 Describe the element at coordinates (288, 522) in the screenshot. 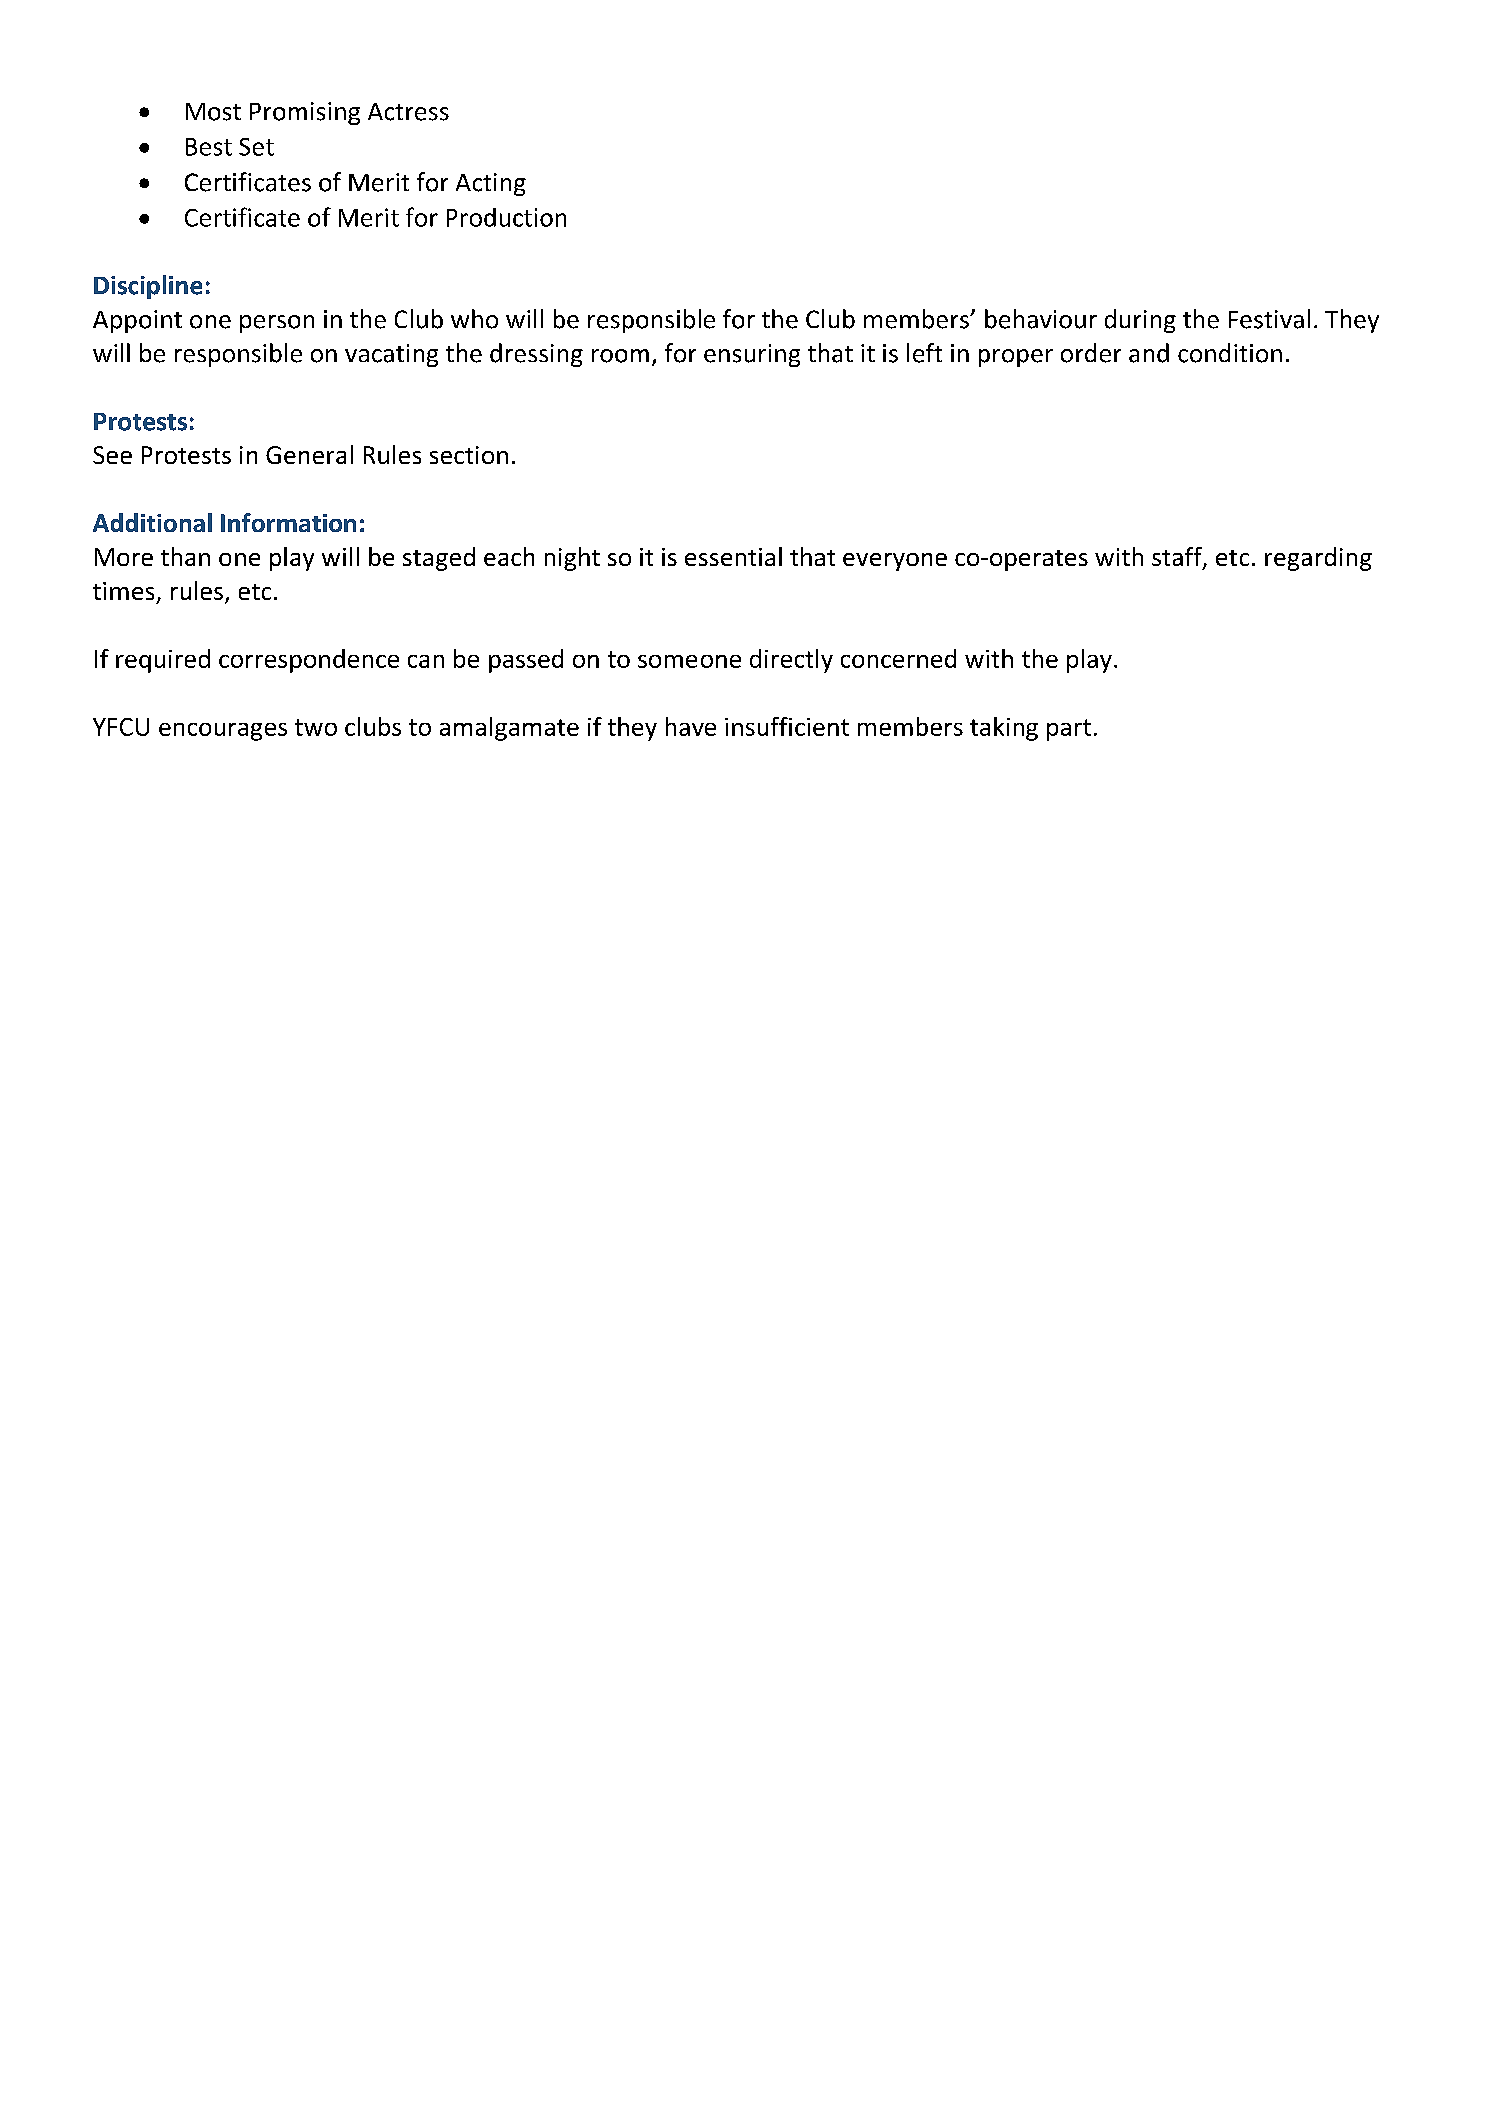

I see `Information` at that location.
